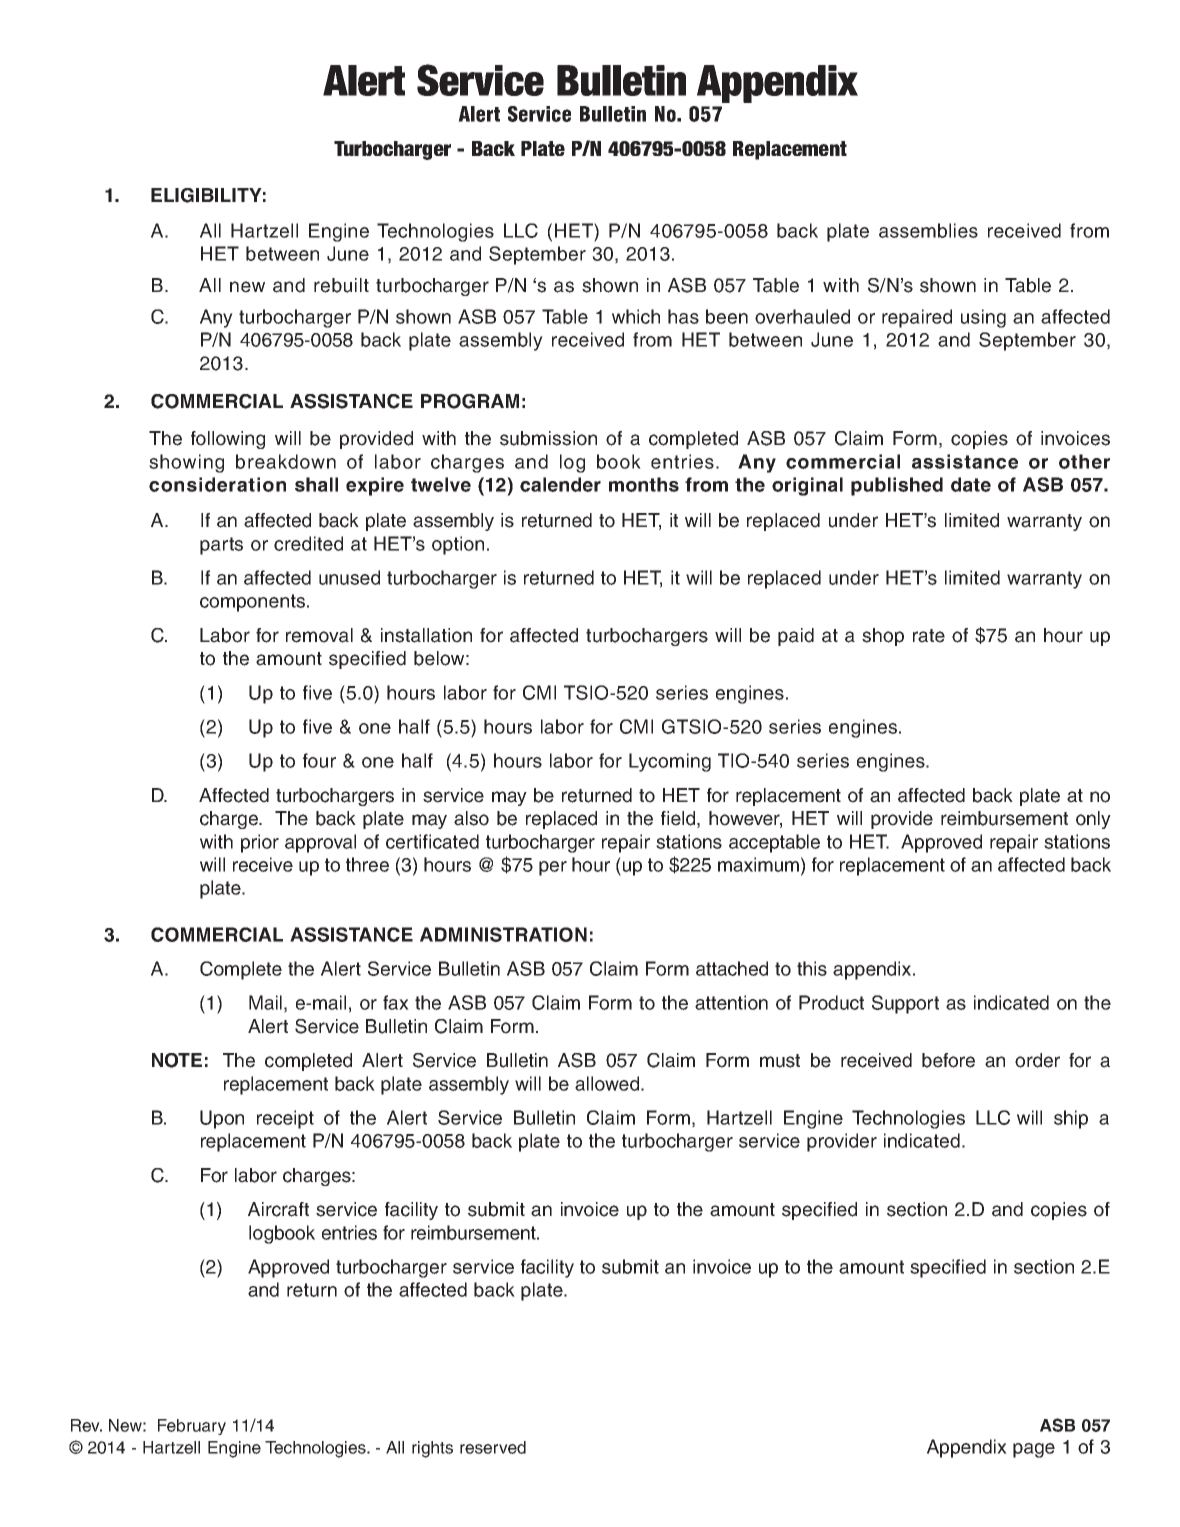  Describe the element at coordinates (192, 1427) in the screenshot. I see `February` at that location.
